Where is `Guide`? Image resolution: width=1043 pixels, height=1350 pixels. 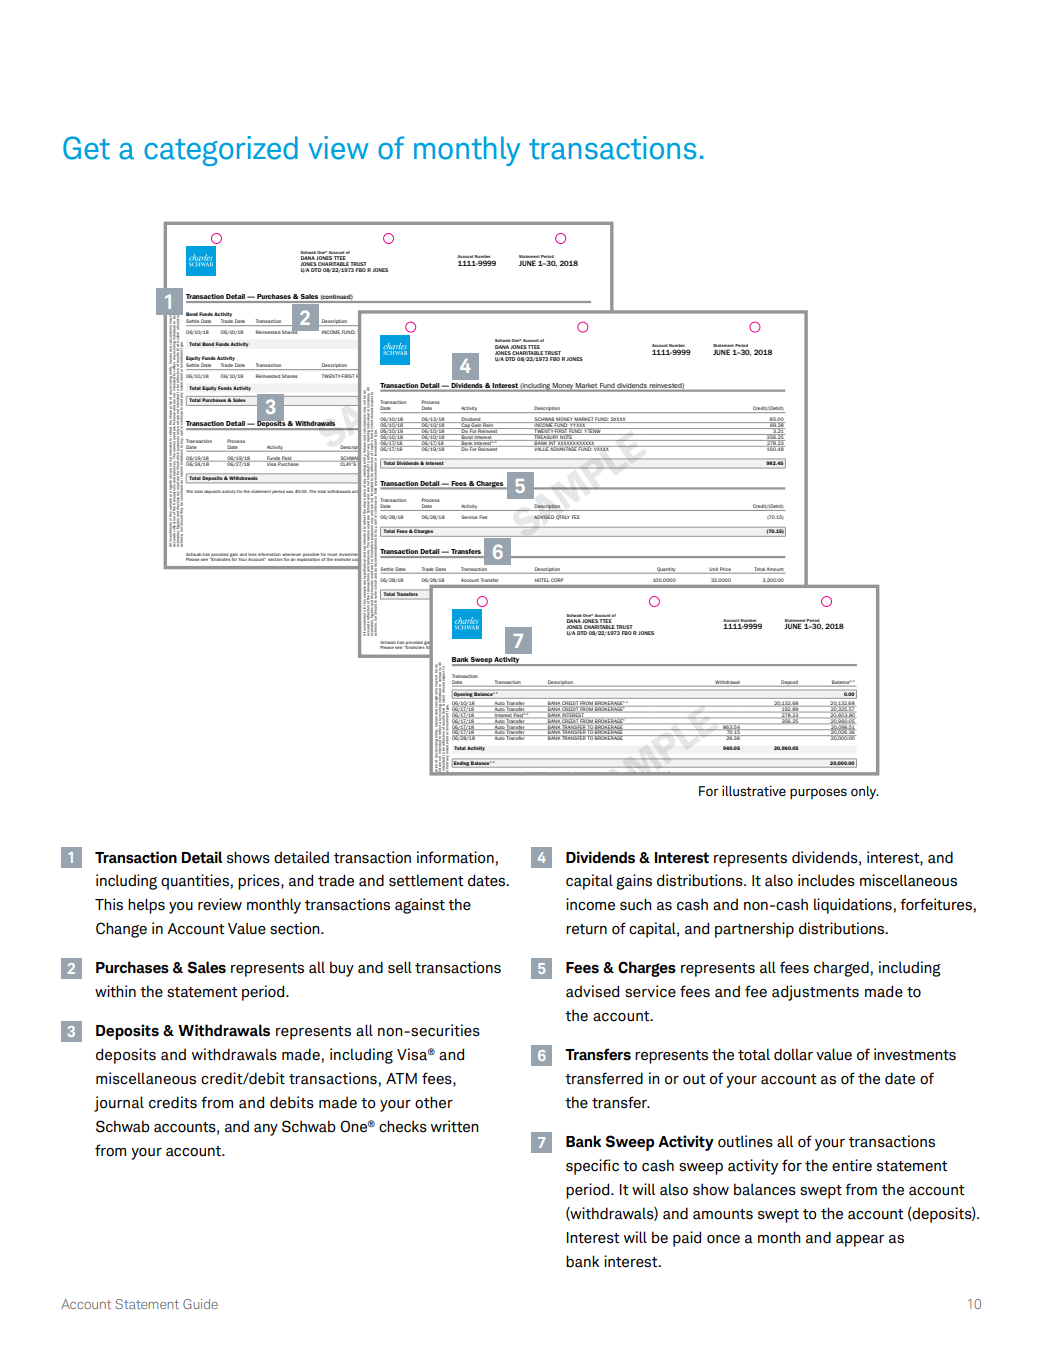
Guide is located at coordinates (200, 1304).
